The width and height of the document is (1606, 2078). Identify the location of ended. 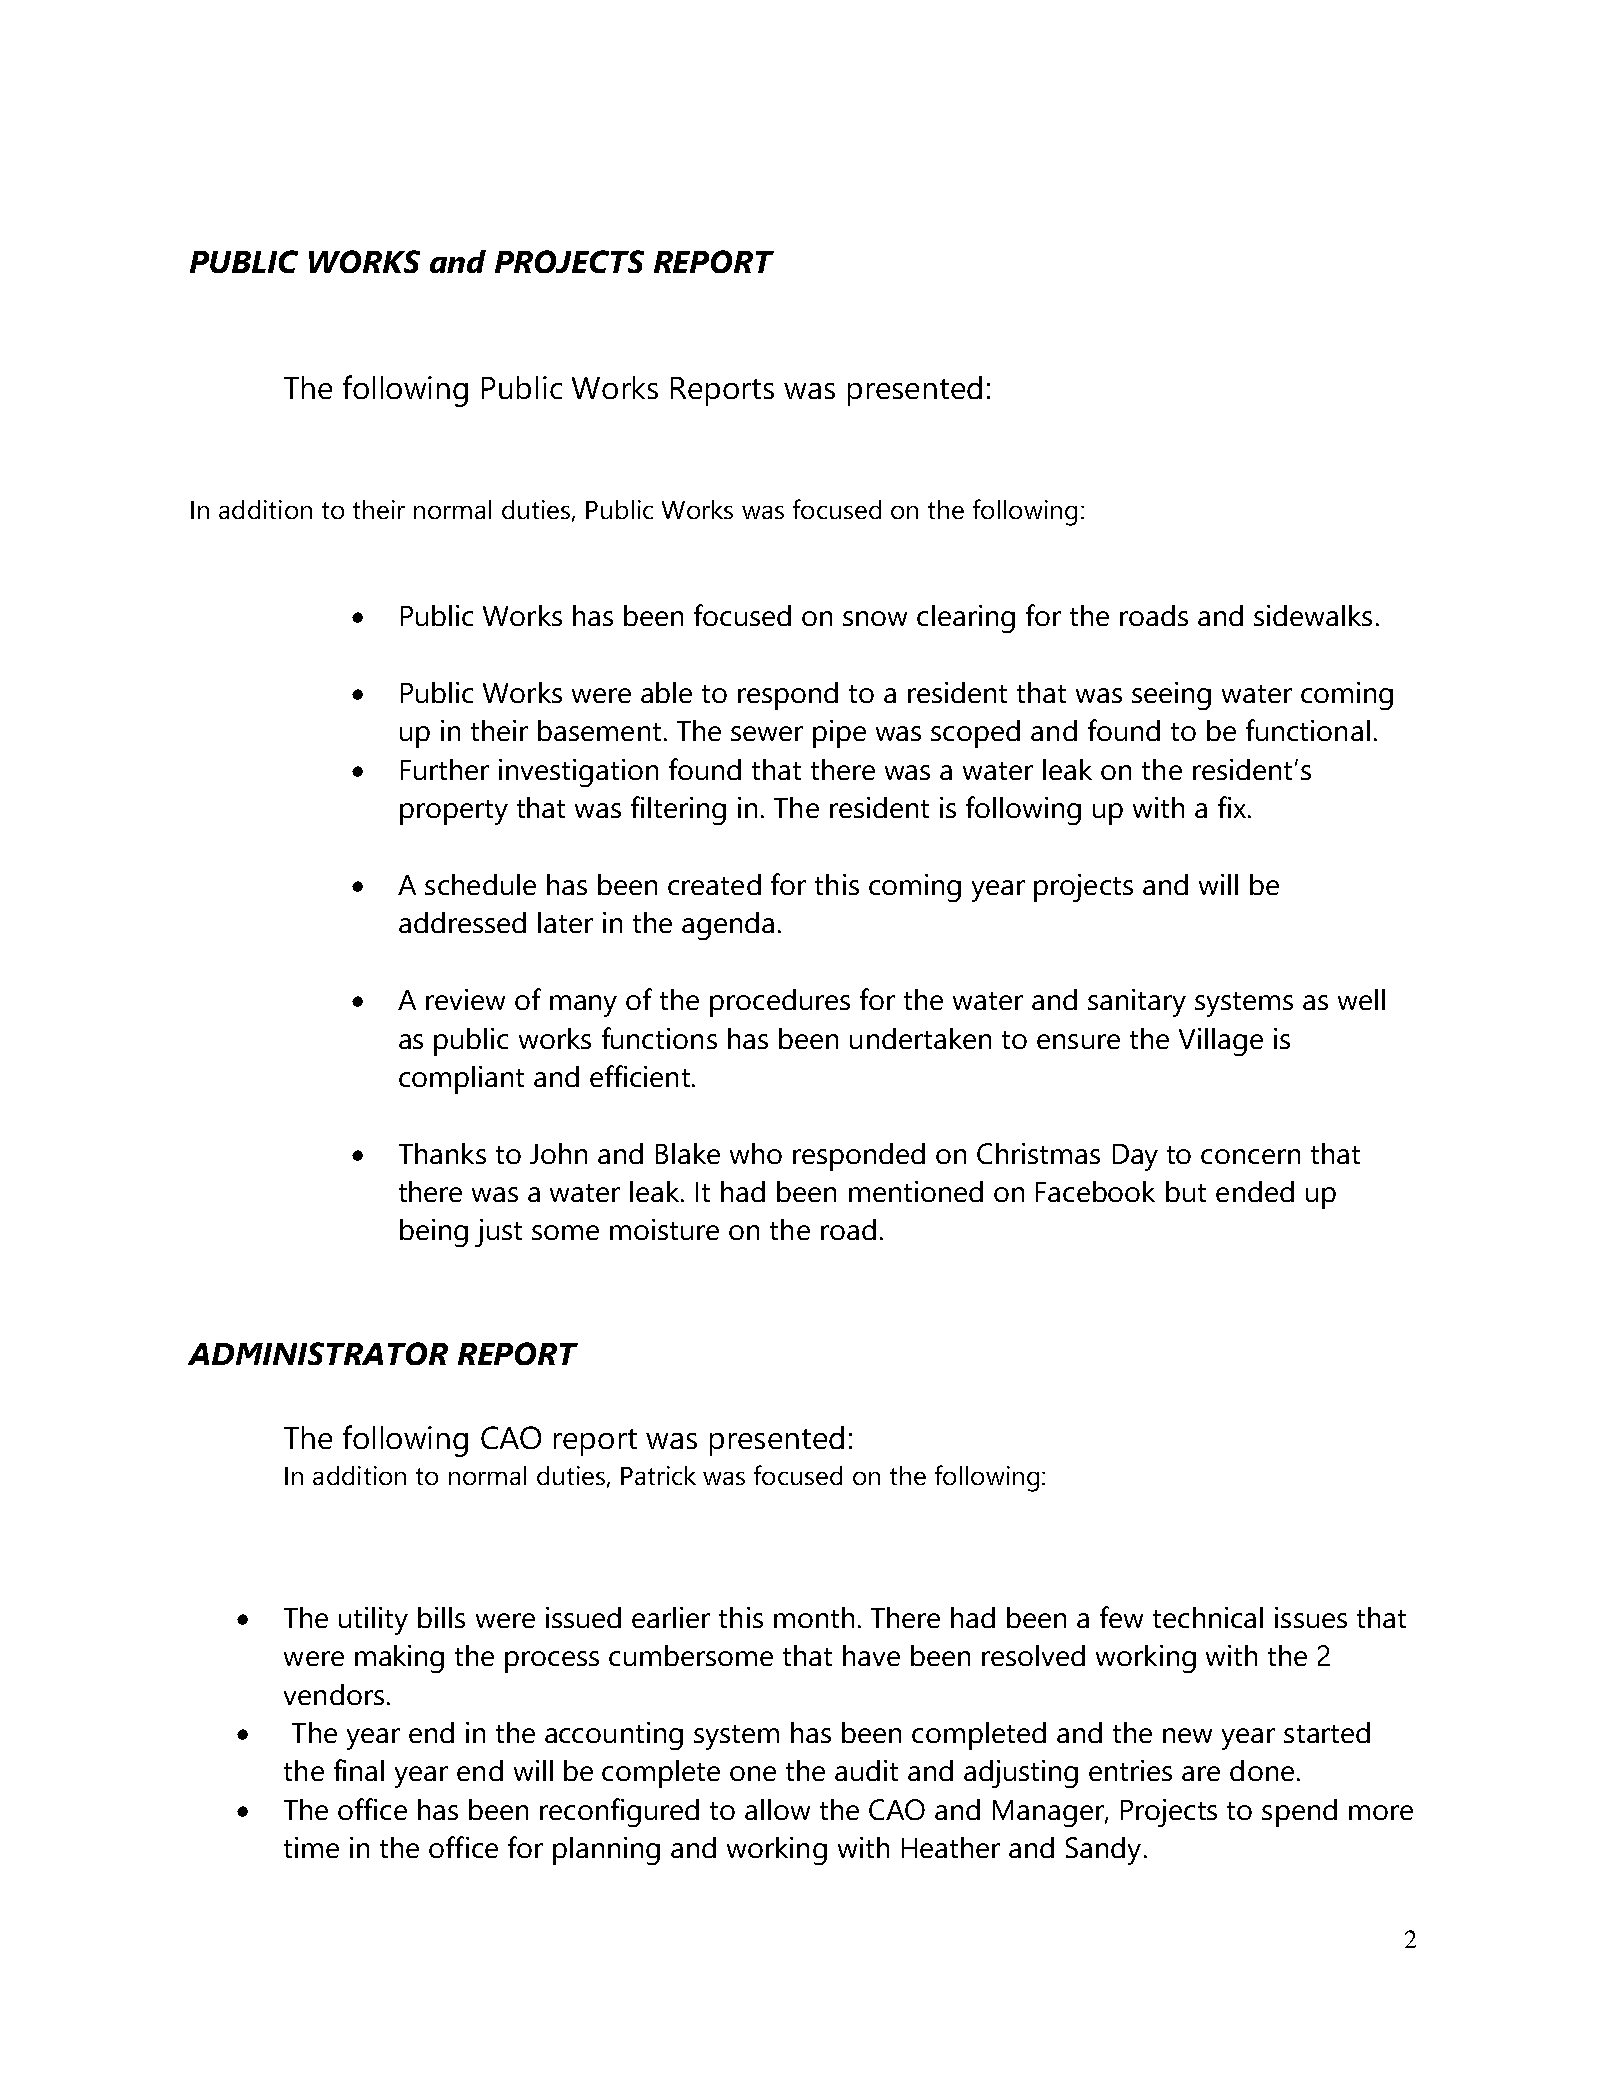
(1255, 1191).
